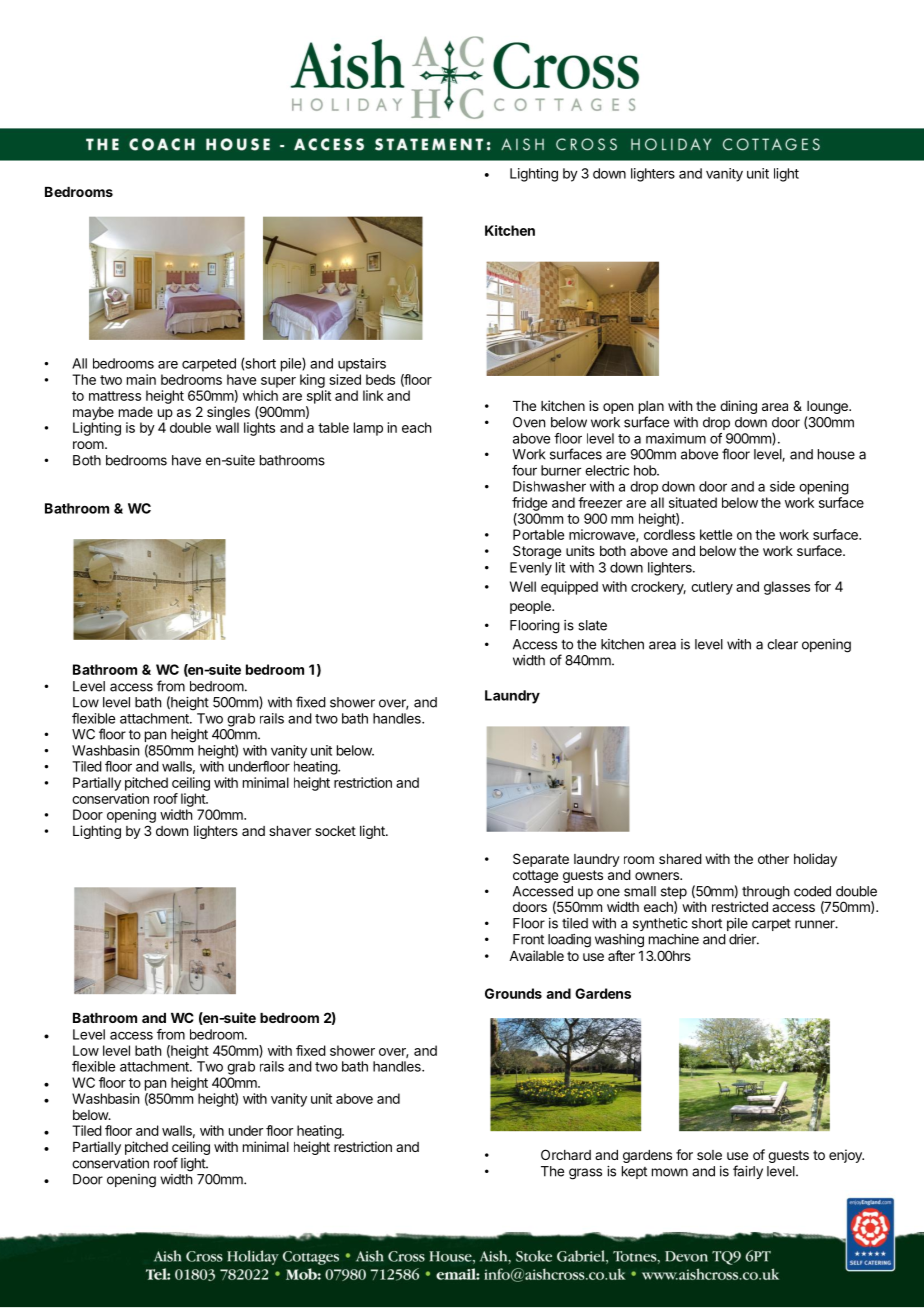 The height and width of the screenshot is (1308, 924). Describe the element at coordinates (529, 422) in the screenshot. I see `Oven` at that location.
